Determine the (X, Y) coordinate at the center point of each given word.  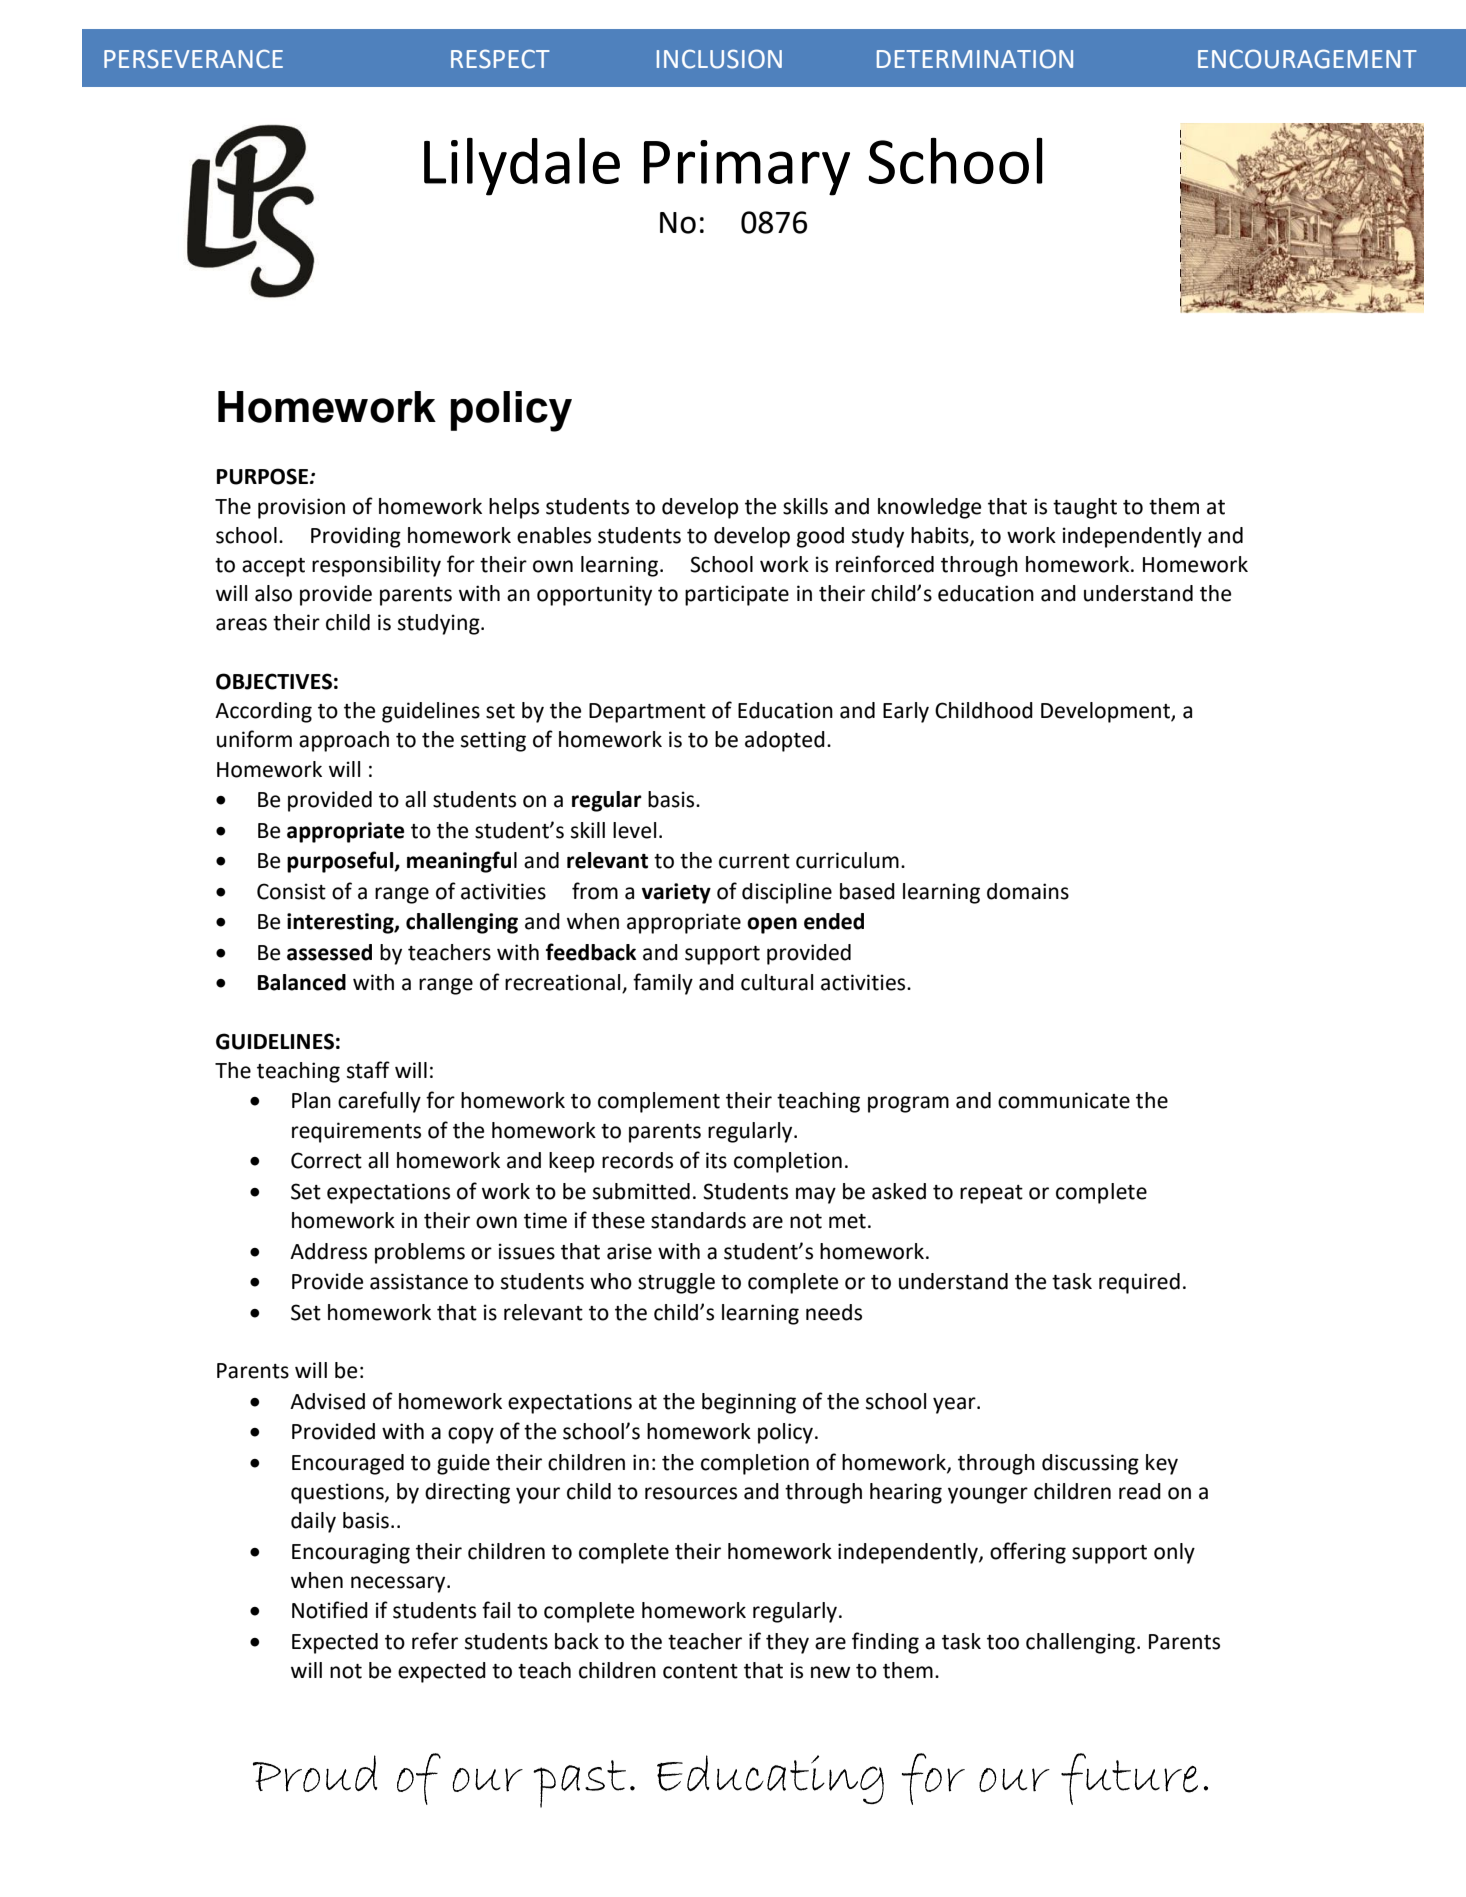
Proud (315, 1773)
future (1129, 1779)
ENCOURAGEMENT (1307, 59)
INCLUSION (719, 59)
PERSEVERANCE (193, 59)
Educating (770, 1779)
